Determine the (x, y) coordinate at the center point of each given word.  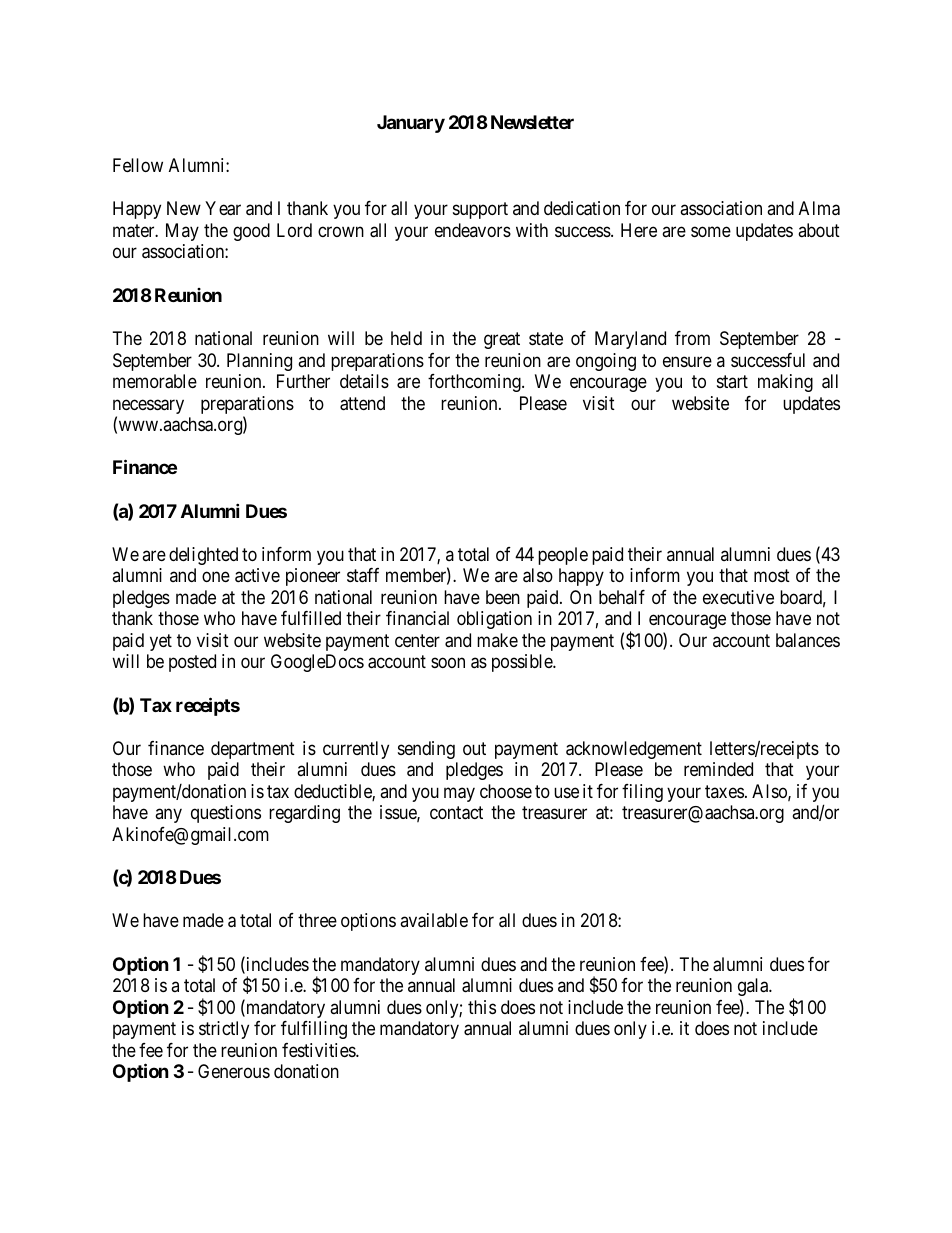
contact (456, 813)
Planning (259, 362)
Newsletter (532, 122)
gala (754, 987)
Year (223, 208)
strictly (224, 1030)
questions (226, 814)
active (257, 575)
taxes (724, 791)
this (482, 1007)
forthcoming (475, 383)
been (503, 597)
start (732, 381)
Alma (819, 208)
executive (738, 597)
